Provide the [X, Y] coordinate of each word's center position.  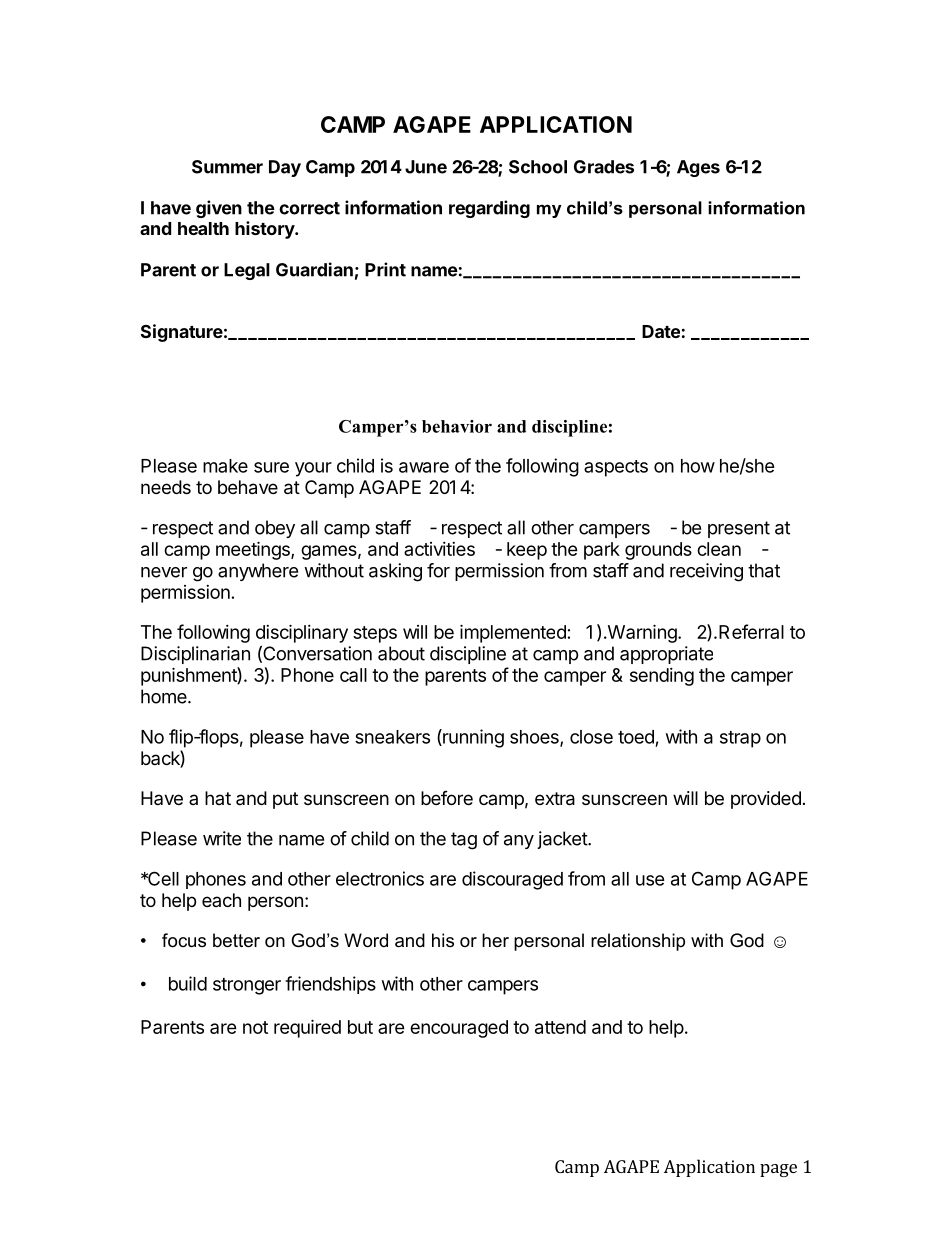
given [219, 209]
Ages [698, 168]
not [255, 1027]
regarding [489, 209]
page [778, 1170]
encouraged [459, 1029]
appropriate [666, 655]
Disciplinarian [195, 655]
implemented [513, 633]
